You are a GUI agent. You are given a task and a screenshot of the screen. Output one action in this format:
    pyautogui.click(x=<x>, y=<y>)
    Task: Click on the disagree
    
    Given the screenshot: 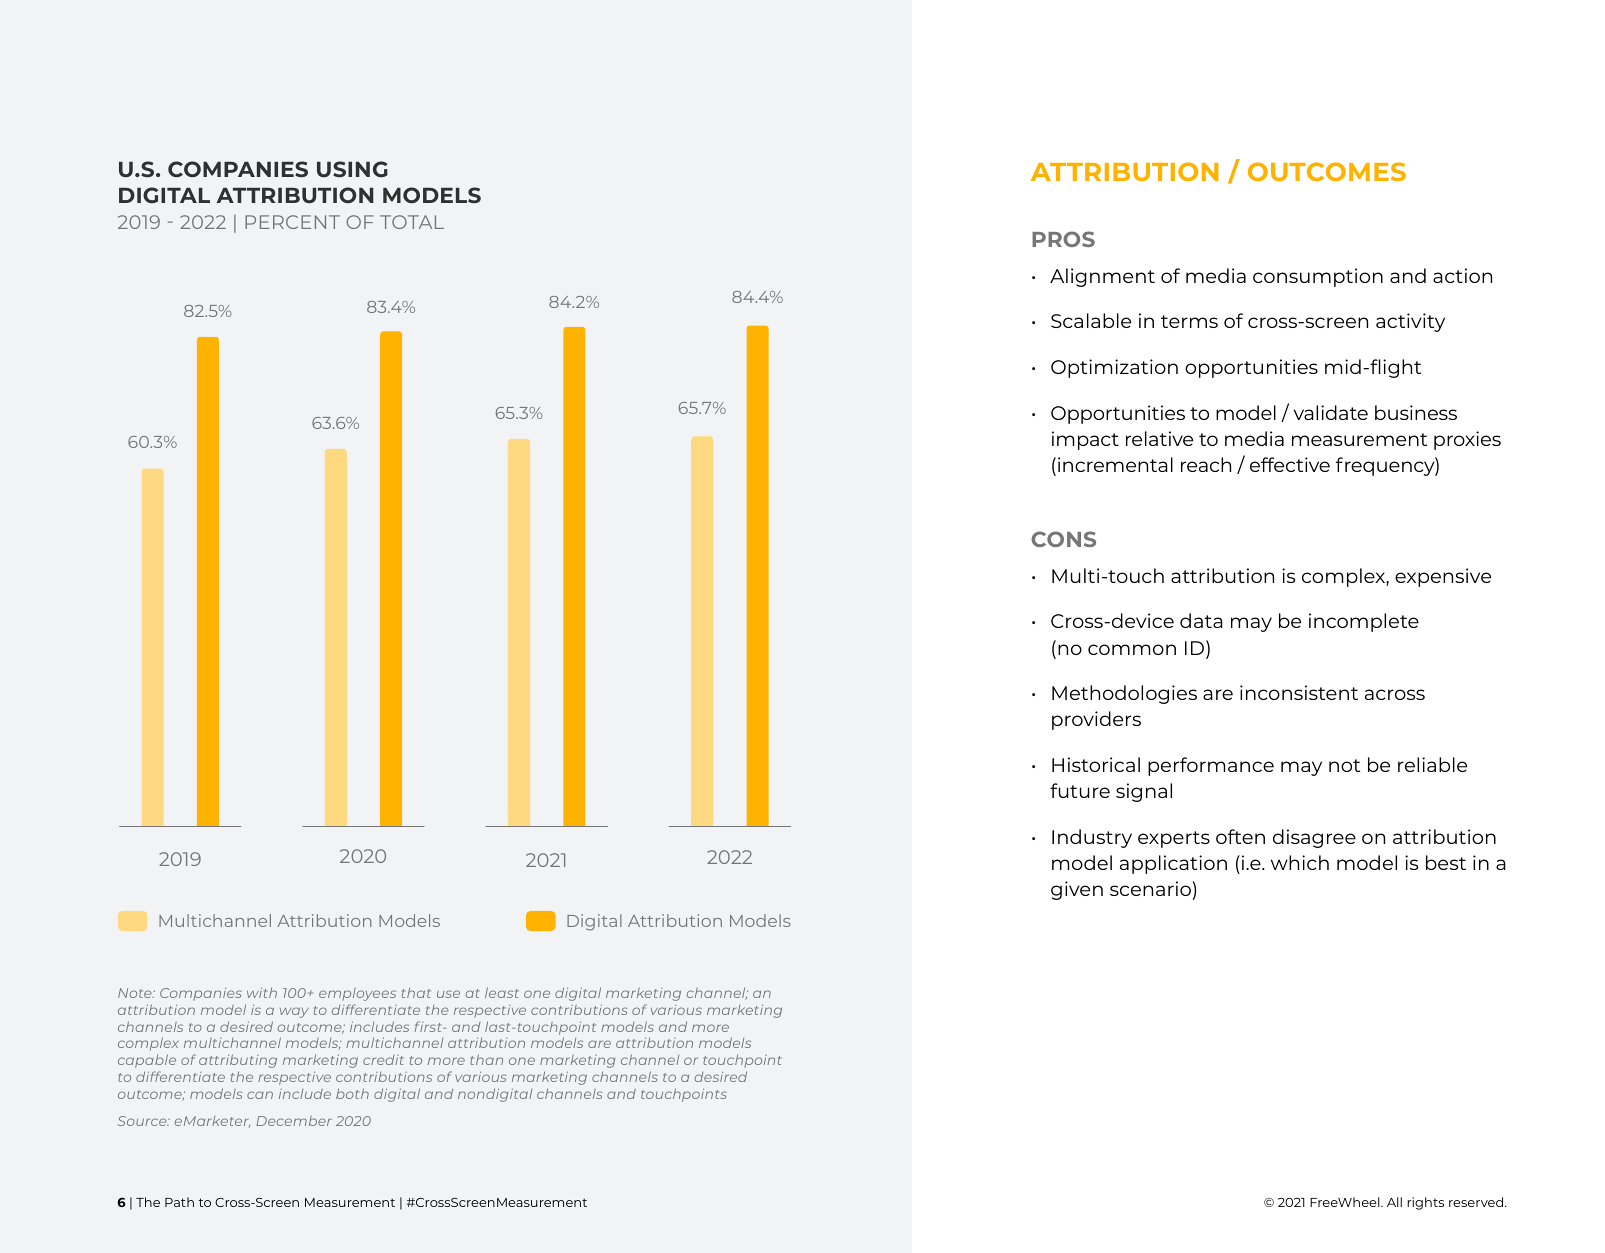 What is the action you would take?
    pyautogui.click(x=1314, y=838)
